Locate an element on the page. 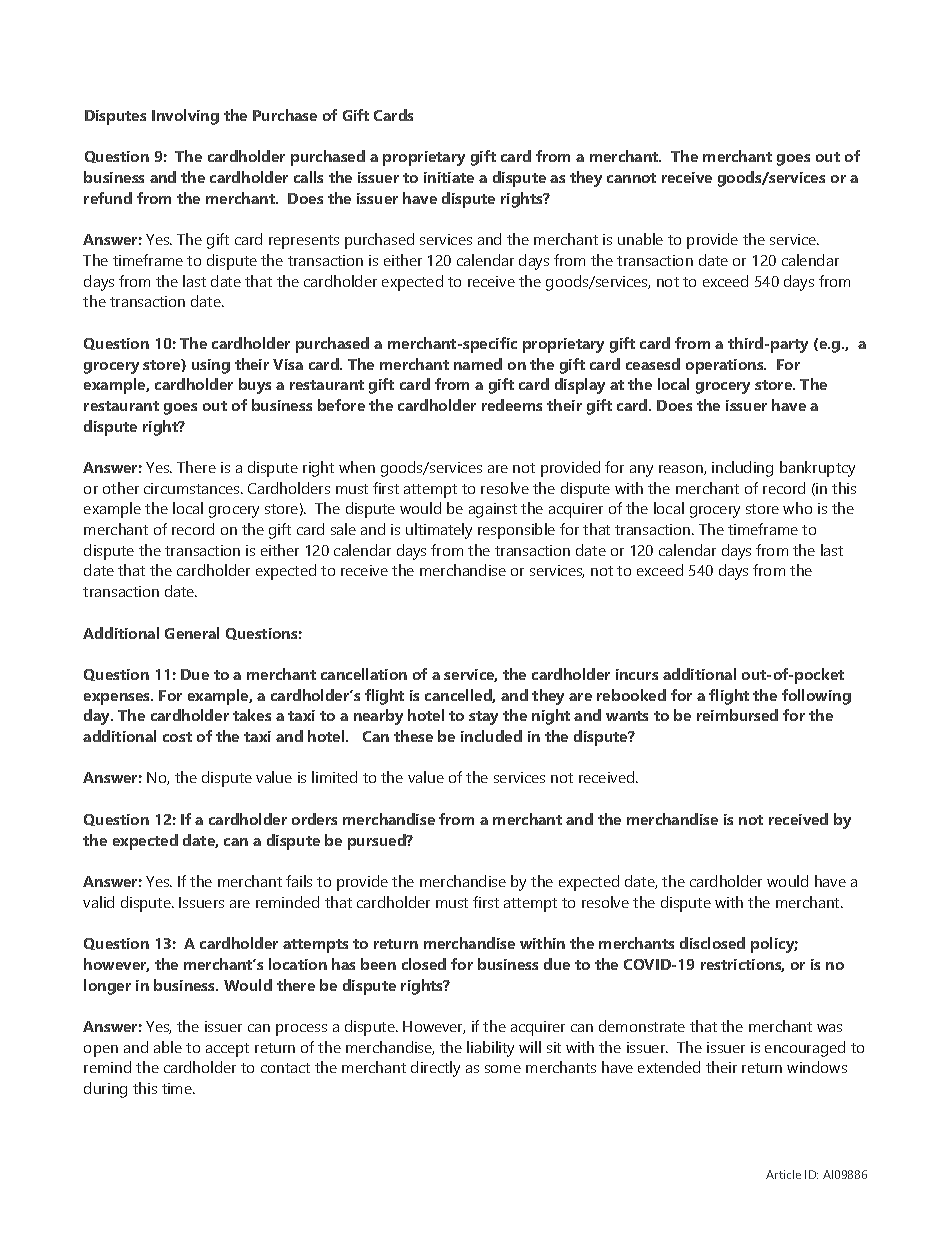 The height and width of the document is (1233, 952). during is located at coordinates (105, 1090).
